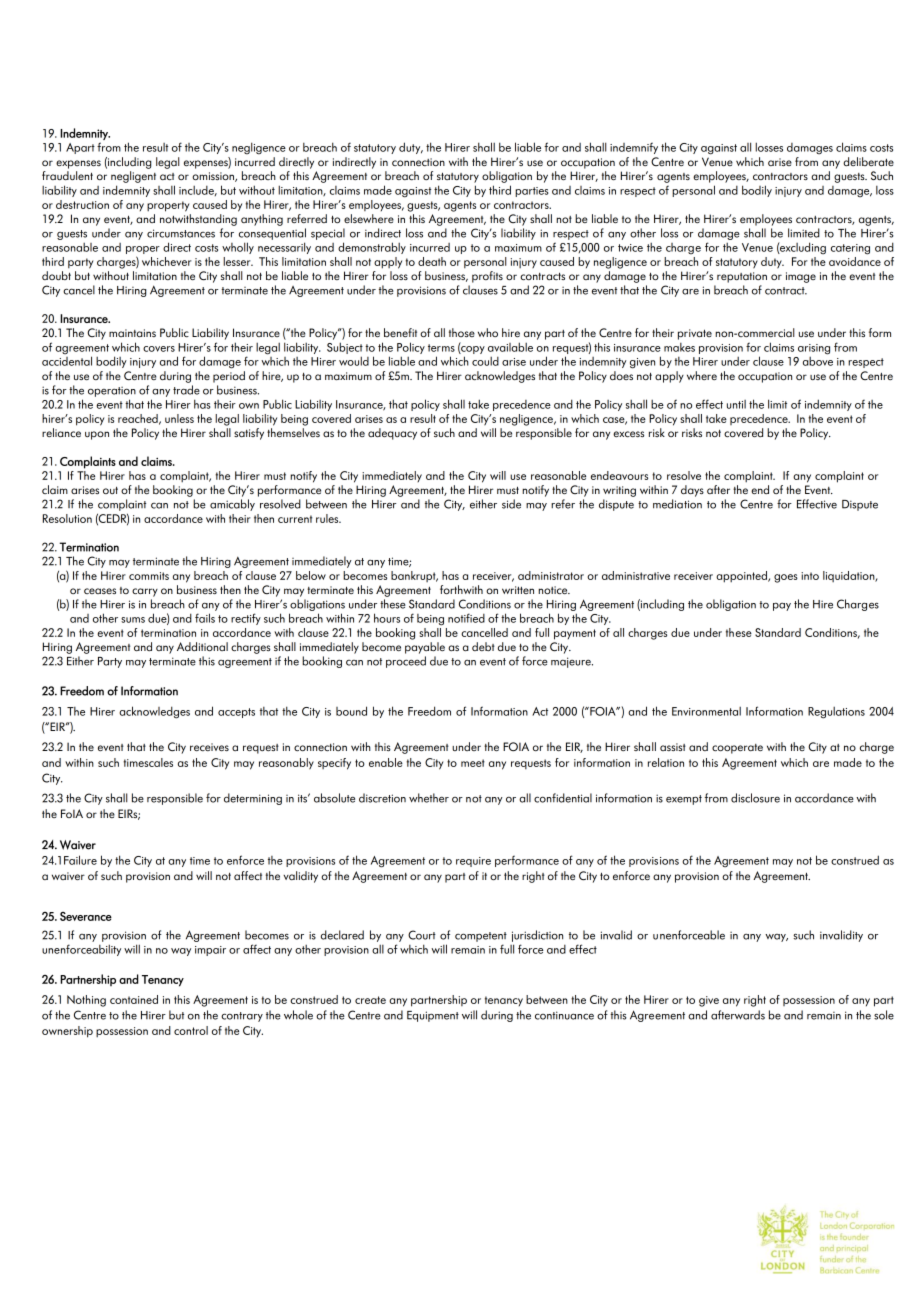 Image resolution: width=924 pixels, height=1308 pixels. I want to click on contained, so click(134, 999).
